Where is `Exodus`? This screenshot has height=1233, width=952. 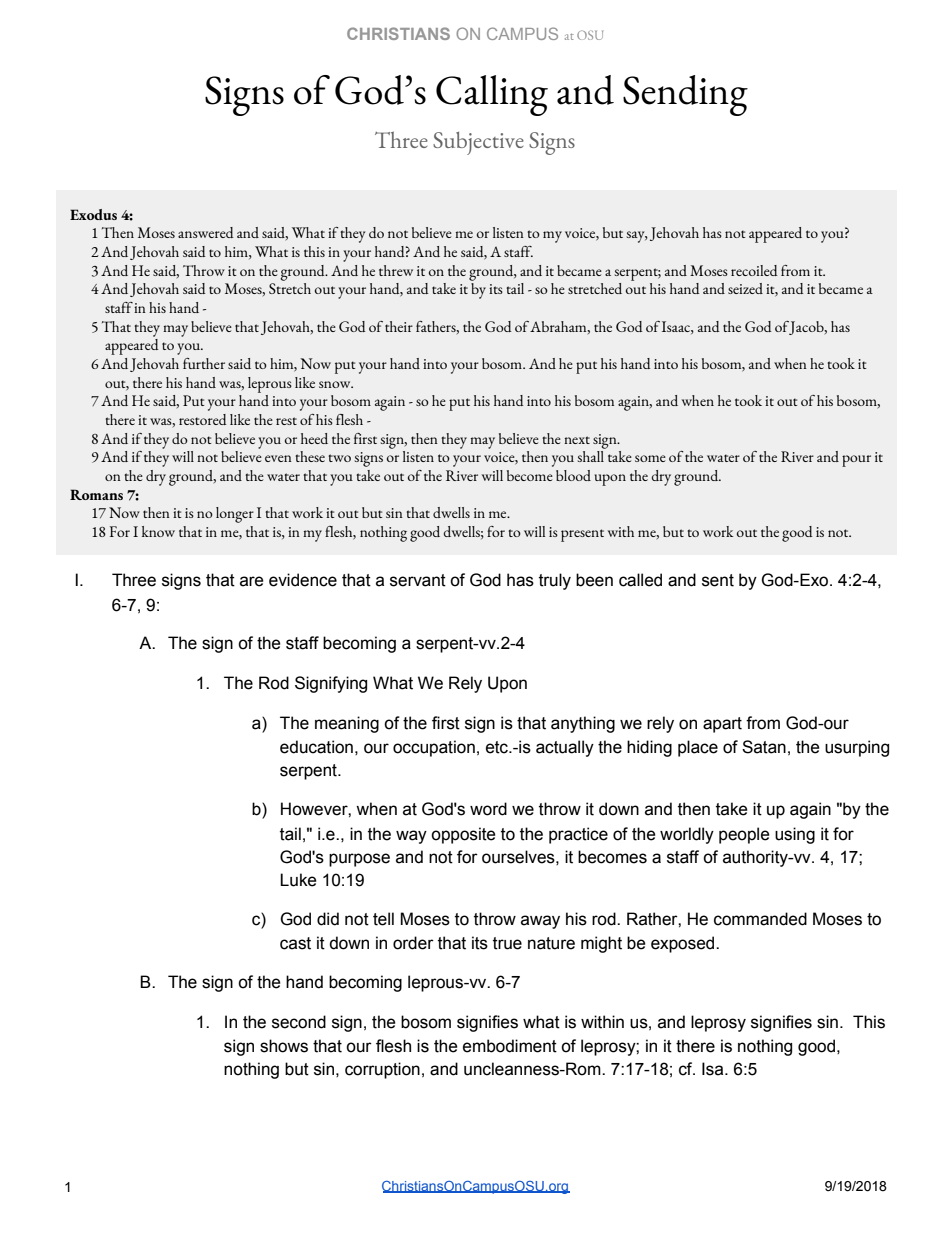
Exodus is located at coordinates (93, 214).
